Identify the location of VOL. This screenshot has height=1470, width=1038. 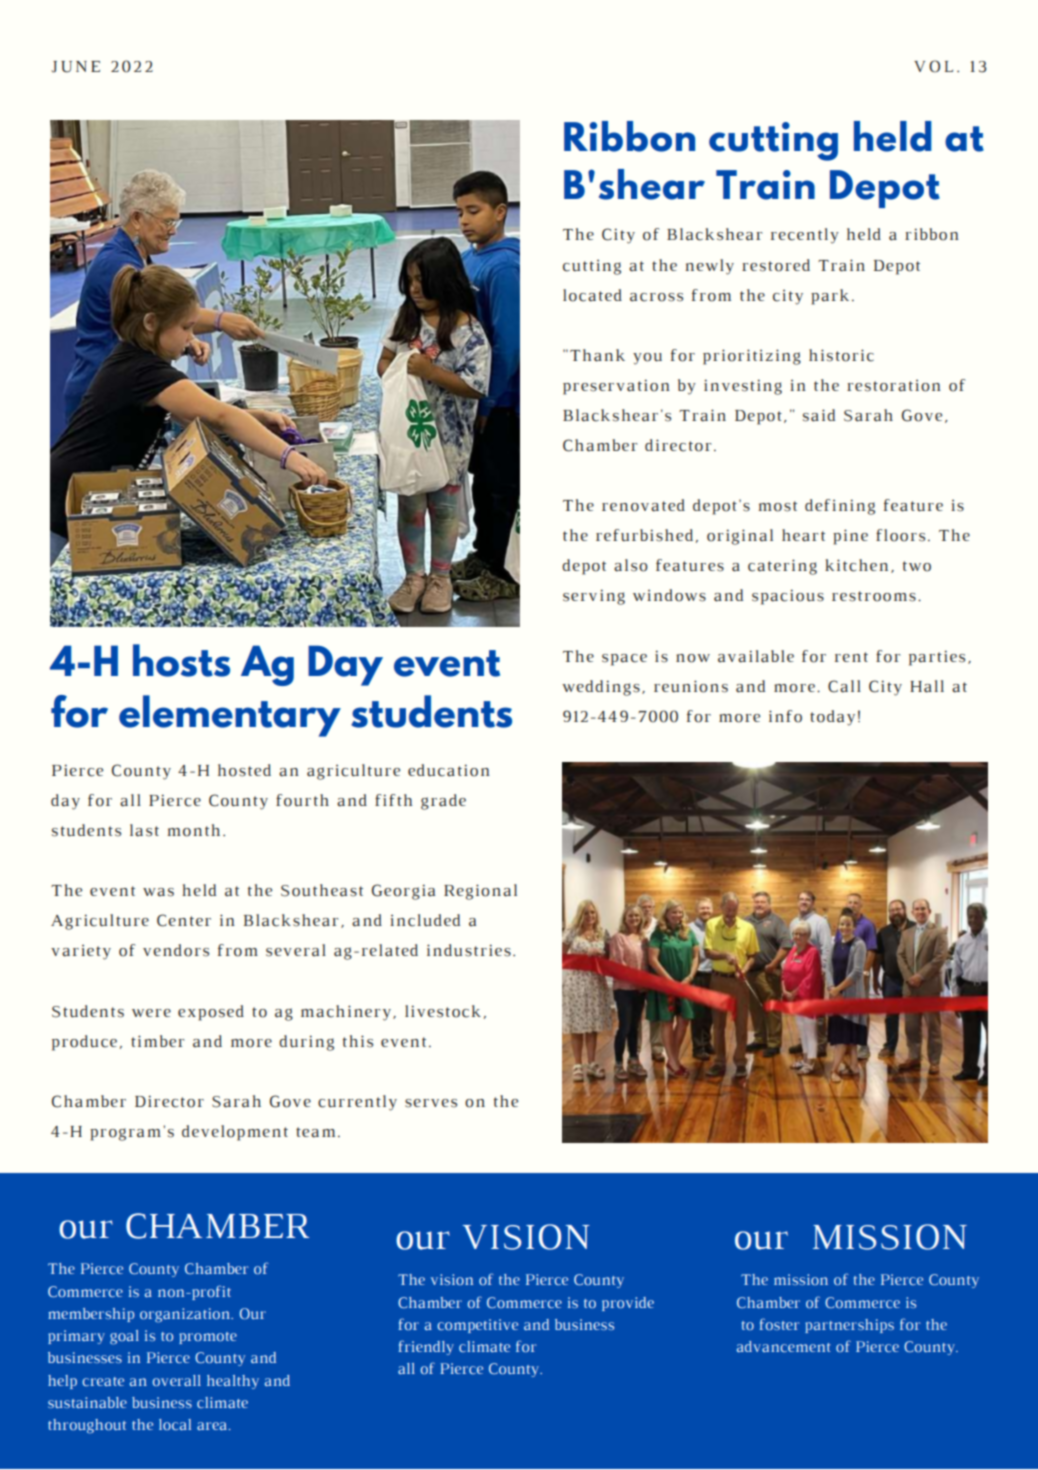
(933, 66).
